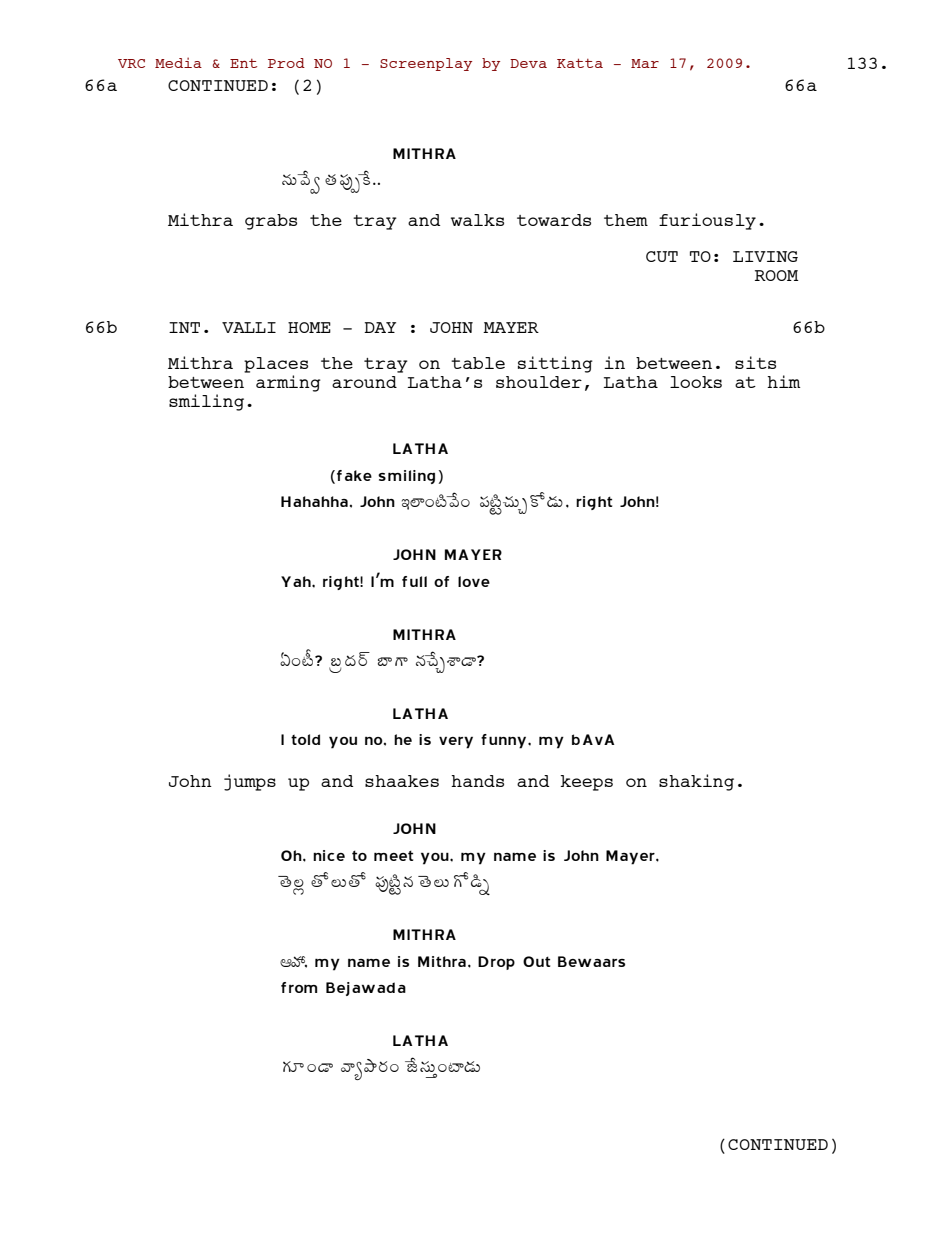 The image size is (952, 1233). What do you see at coordinates (426, 64) in the screenshot?
I see `Screenplay` at bounding box center [426, 64].
